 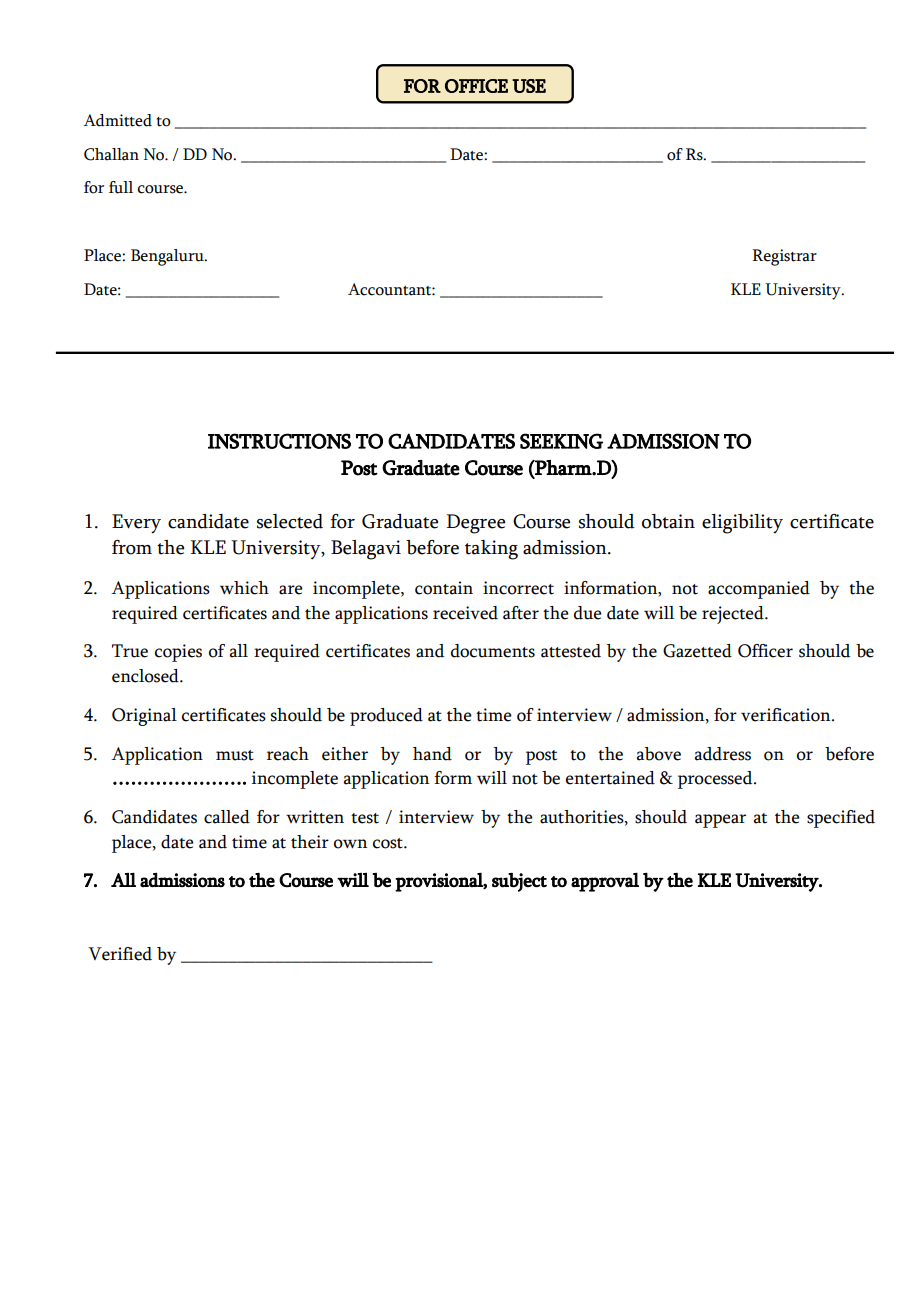 I want to click on approval, so click(x=605, y=882).
